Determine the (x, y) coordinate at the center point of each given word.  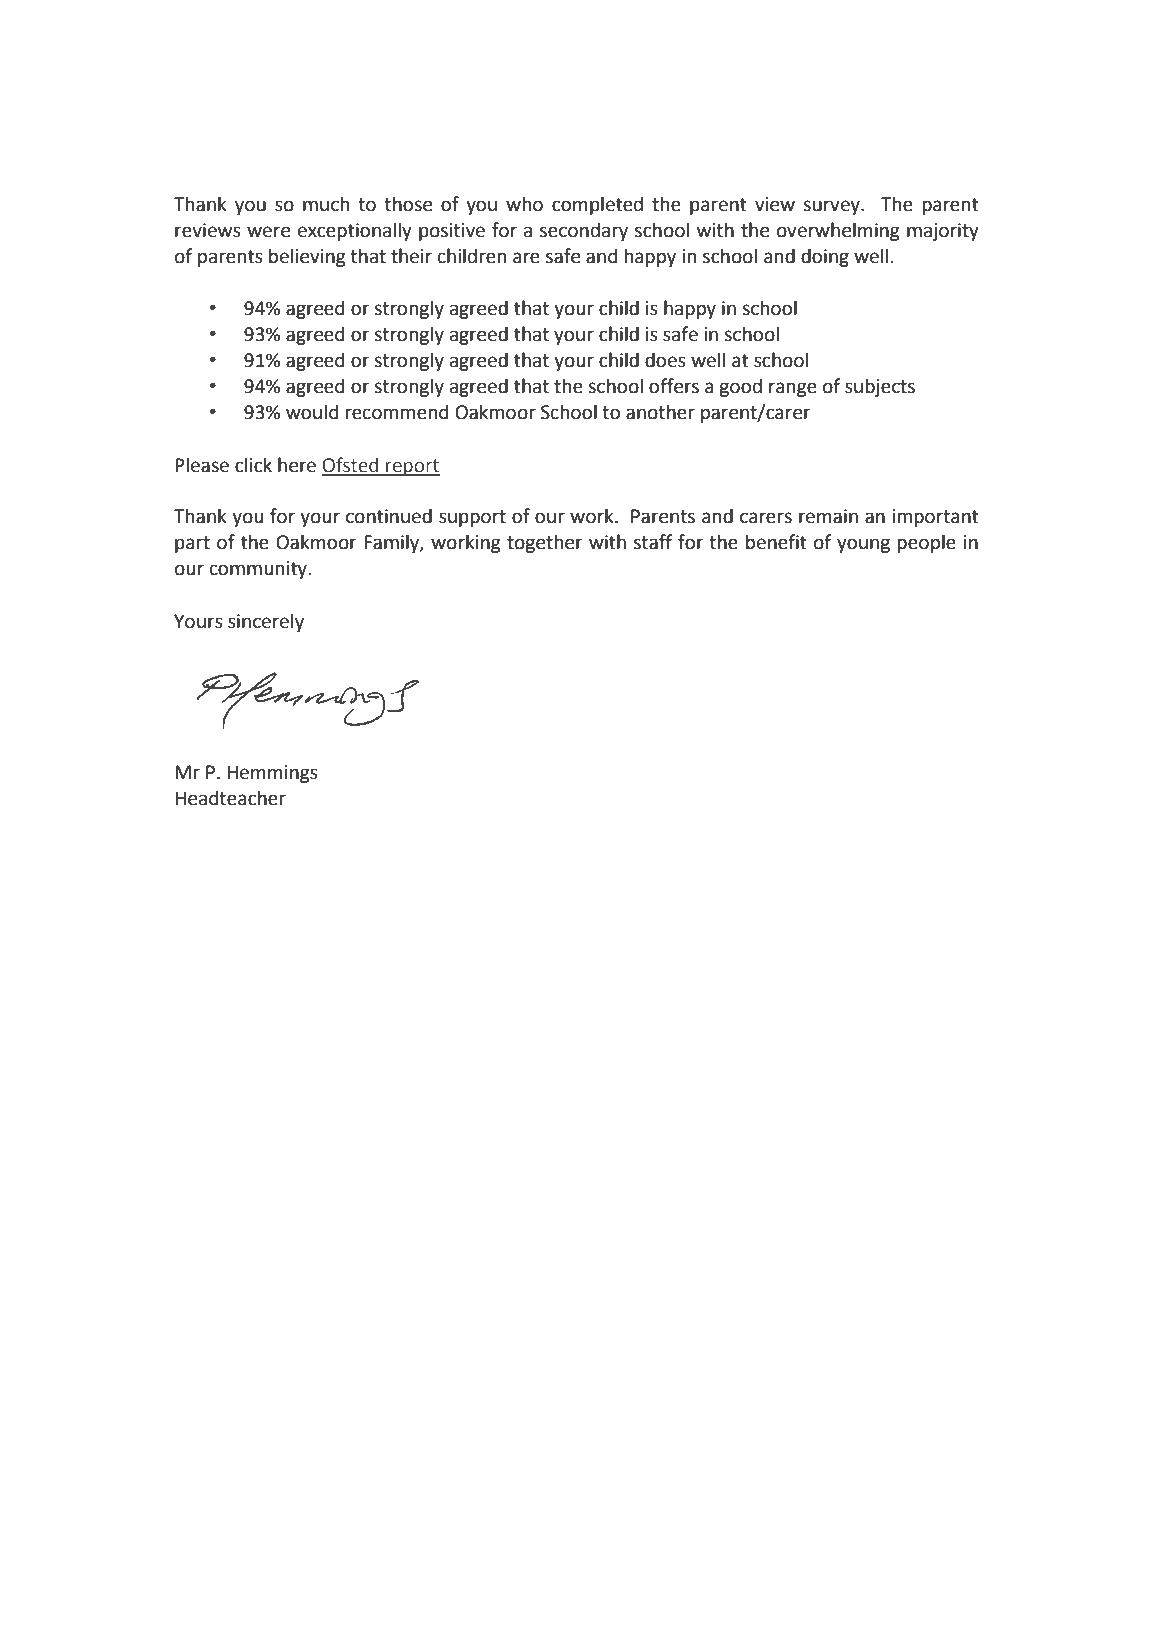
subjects (880, 387)
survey (832, 207)
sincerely (266, 622)
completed (597, 205)
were (268, 232)
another (660, 412)
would (312, 412)
